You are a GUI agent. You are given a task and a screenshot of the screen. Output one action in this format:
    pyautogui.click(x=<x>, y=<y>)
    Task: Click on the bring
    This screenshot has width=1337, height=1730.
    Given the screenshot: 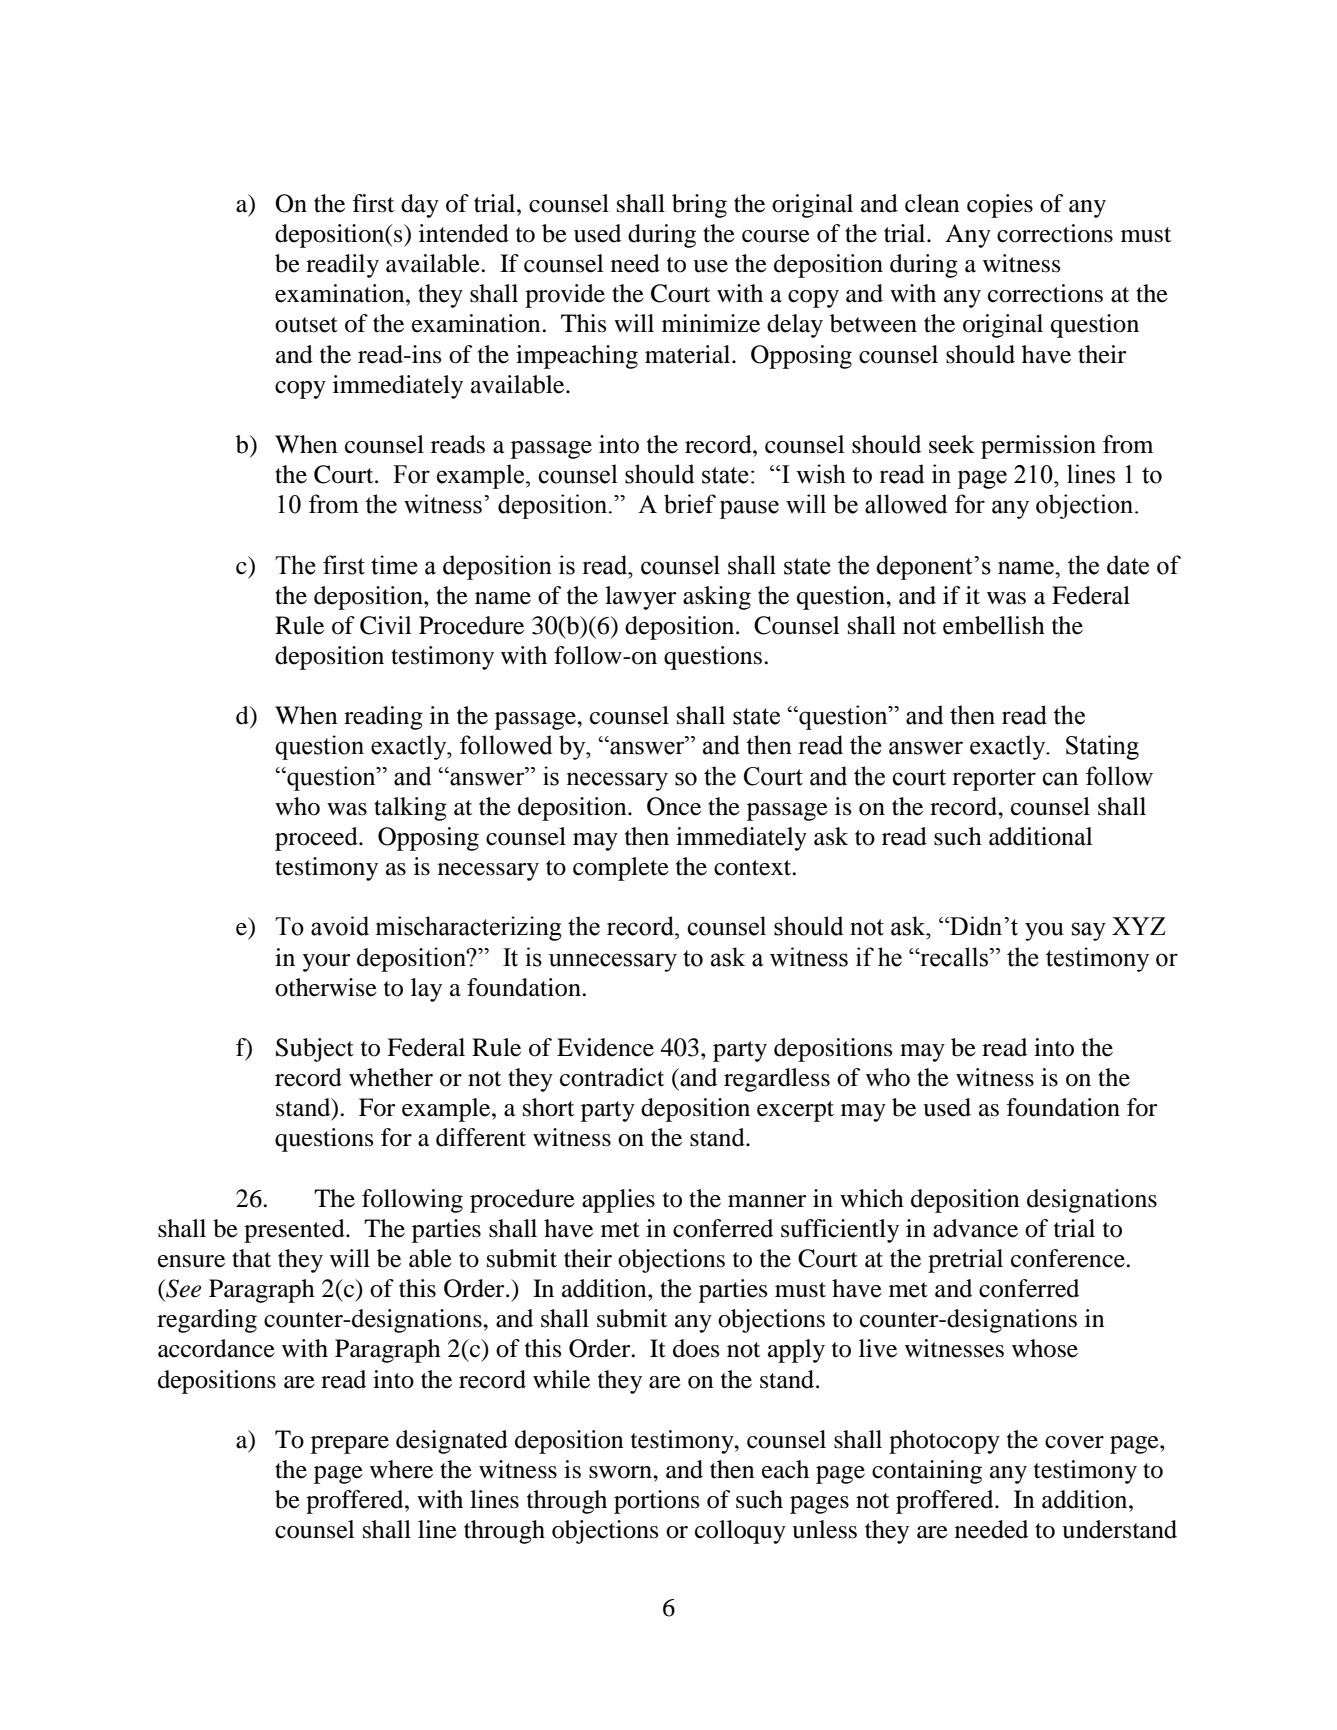 What is the action you would take?
    pyautogui.click(x=699, y=206)
